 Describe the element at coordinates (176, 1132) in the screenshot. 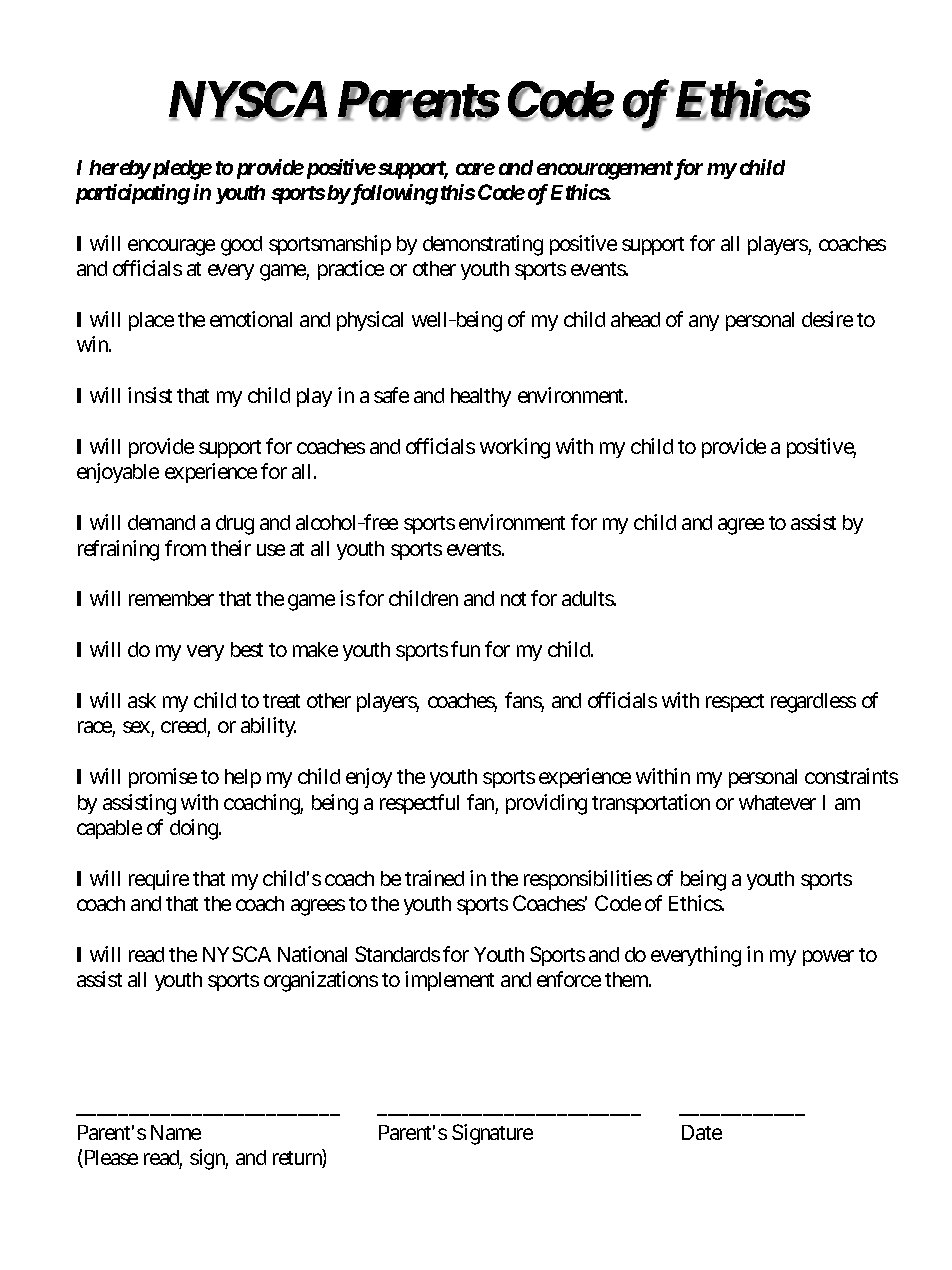

I see `Name` at that location.
